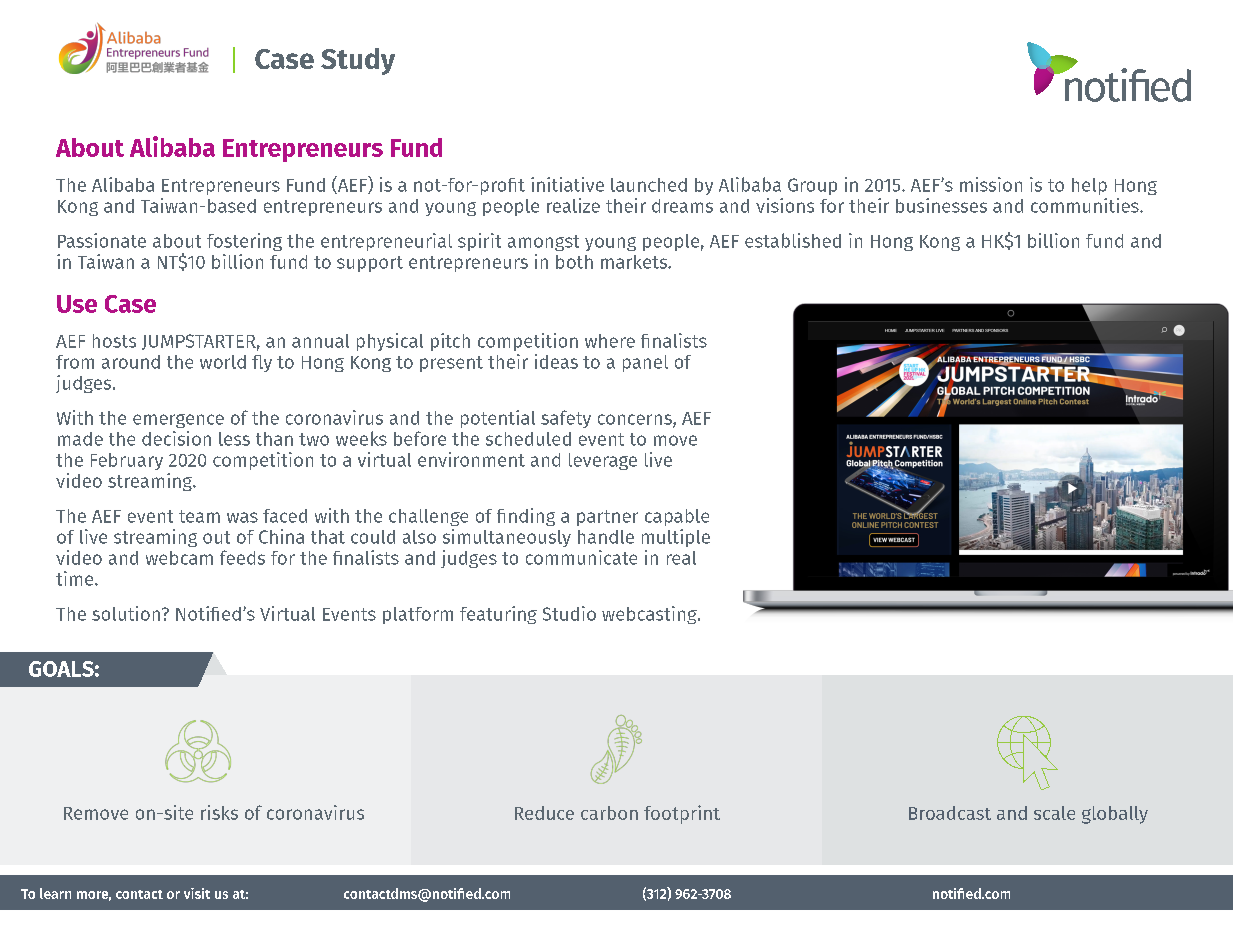 This screenshot has height=952, width=1233. Describe the element at coordinates (991, 184) in the screenshot. I see `mission` at that location.
